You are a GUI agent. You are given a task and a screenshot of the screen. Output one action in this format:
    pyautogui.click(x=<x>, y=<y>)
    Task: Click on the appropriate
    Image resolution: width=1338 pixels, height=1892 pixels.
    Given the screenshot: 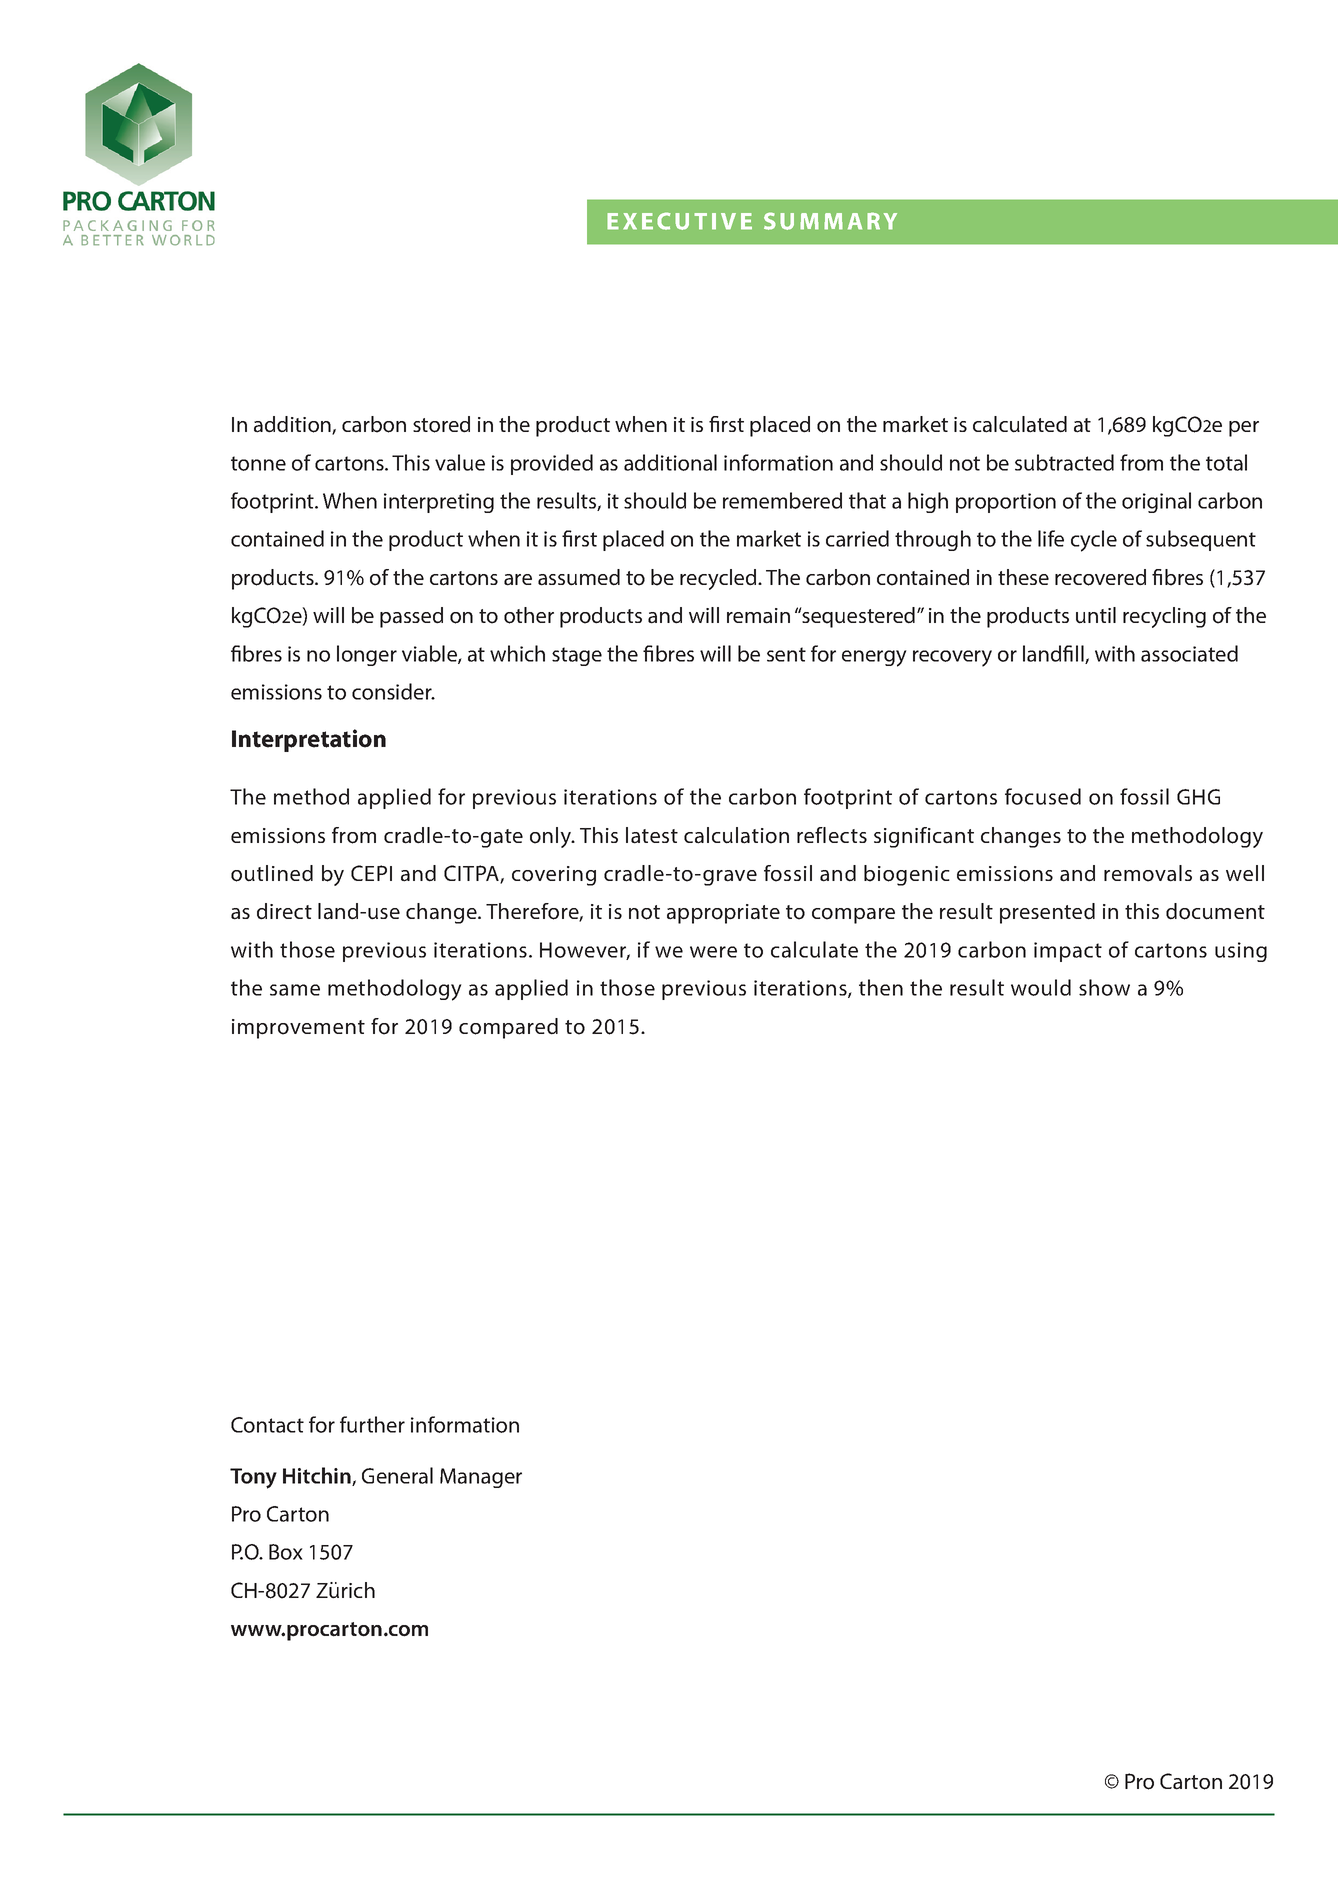 What is the action you would take?
    pyautogui.click(x=723, y=914)
